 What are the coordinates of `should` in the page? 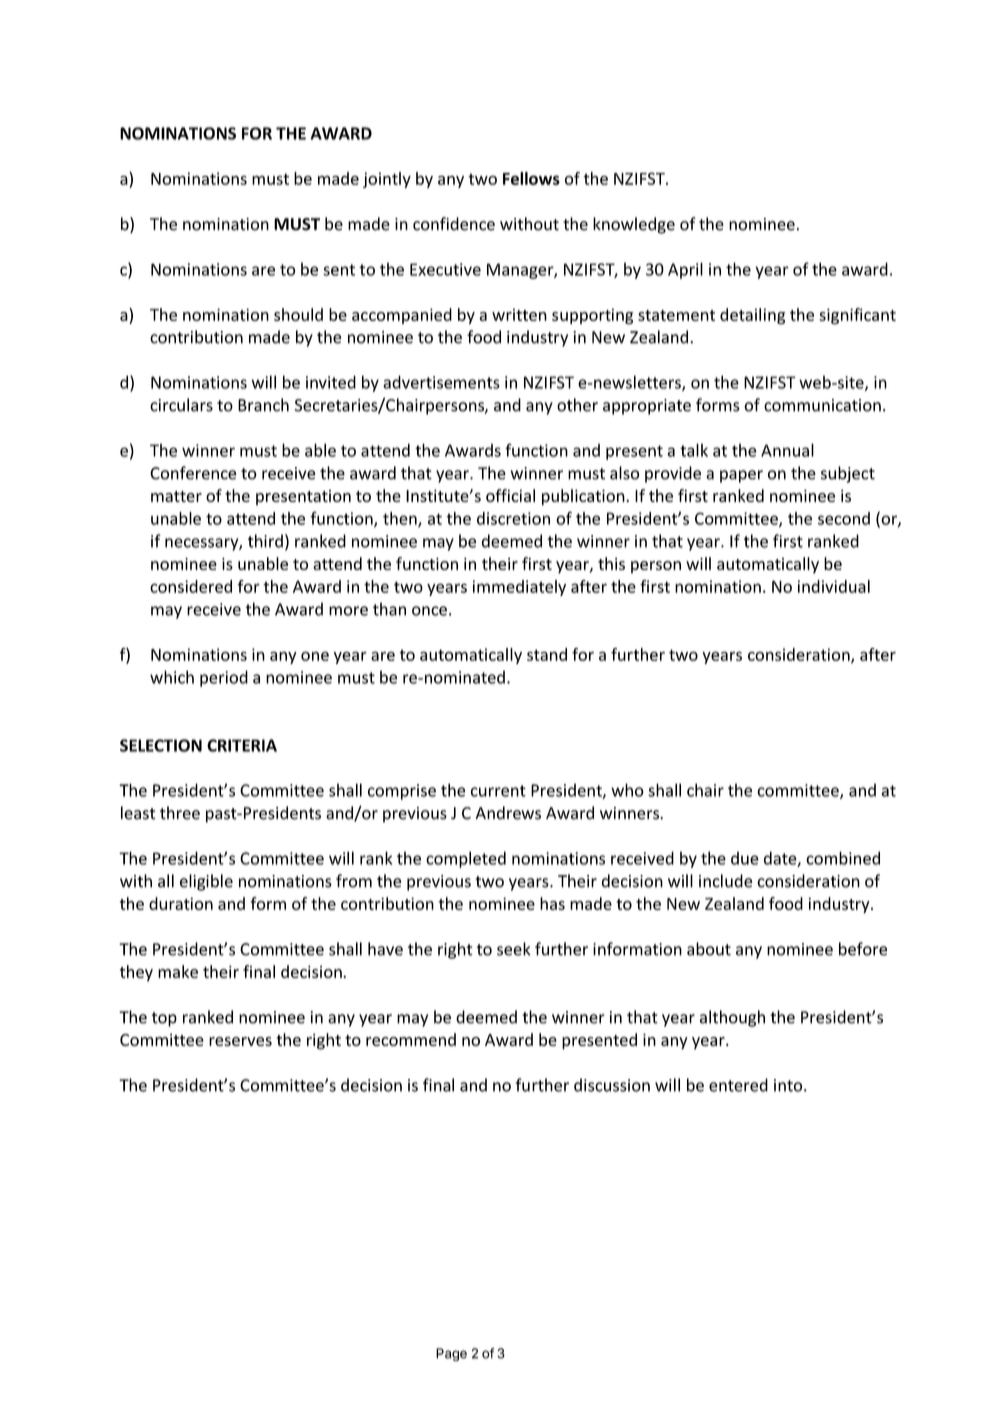 It's located at (298, 314).
